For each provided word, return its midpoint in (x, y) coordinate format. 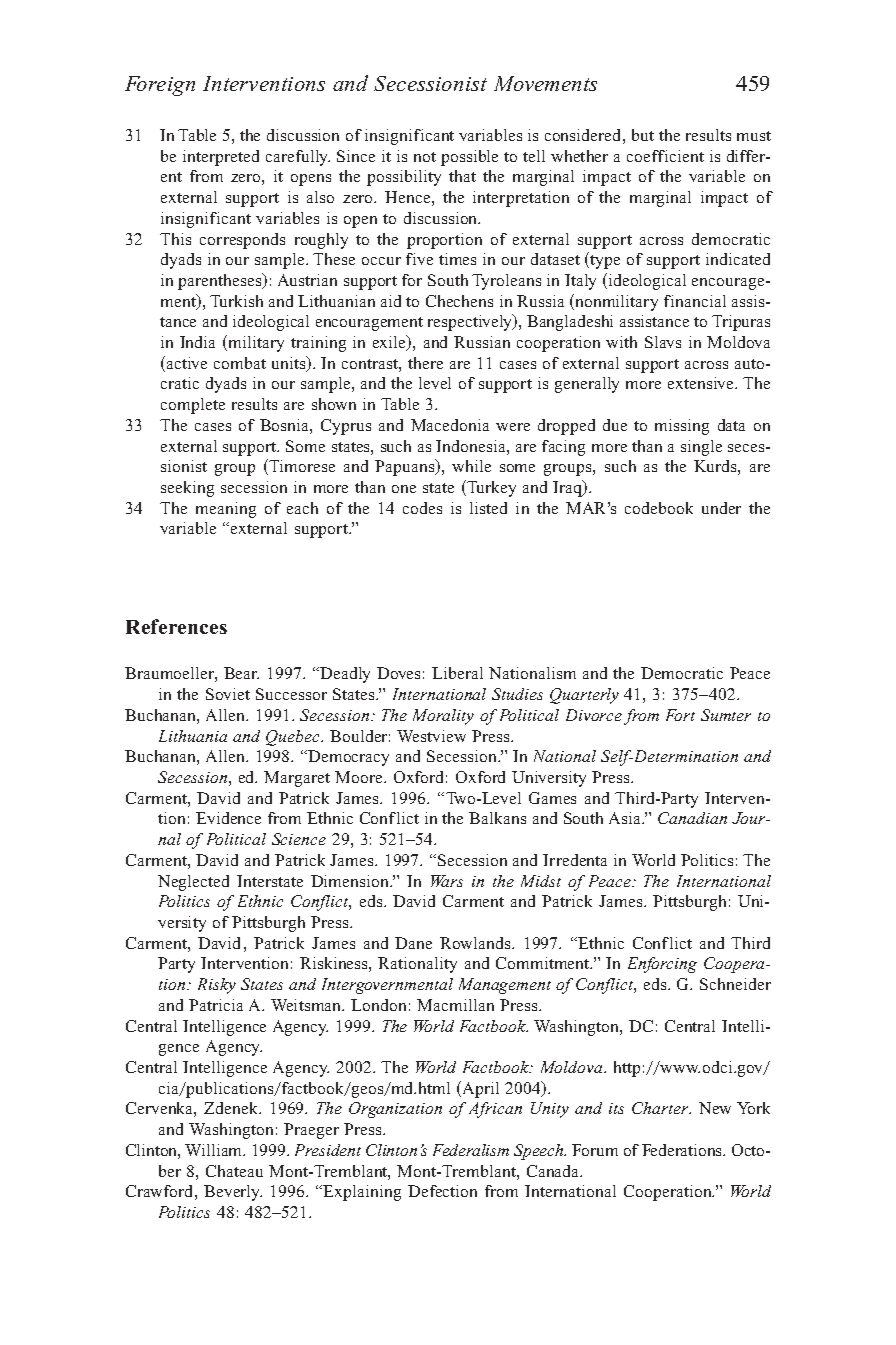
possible (469, 158)
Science (299, 839)
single (701, 448)
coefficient (665, 156)
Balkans (497, 818)
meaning (226, 510)
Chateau (234, 1171)
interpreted (221, 158)
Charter (661, 1108)
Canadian (692, 818)
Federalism (471, 1150)
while (471, 466)
